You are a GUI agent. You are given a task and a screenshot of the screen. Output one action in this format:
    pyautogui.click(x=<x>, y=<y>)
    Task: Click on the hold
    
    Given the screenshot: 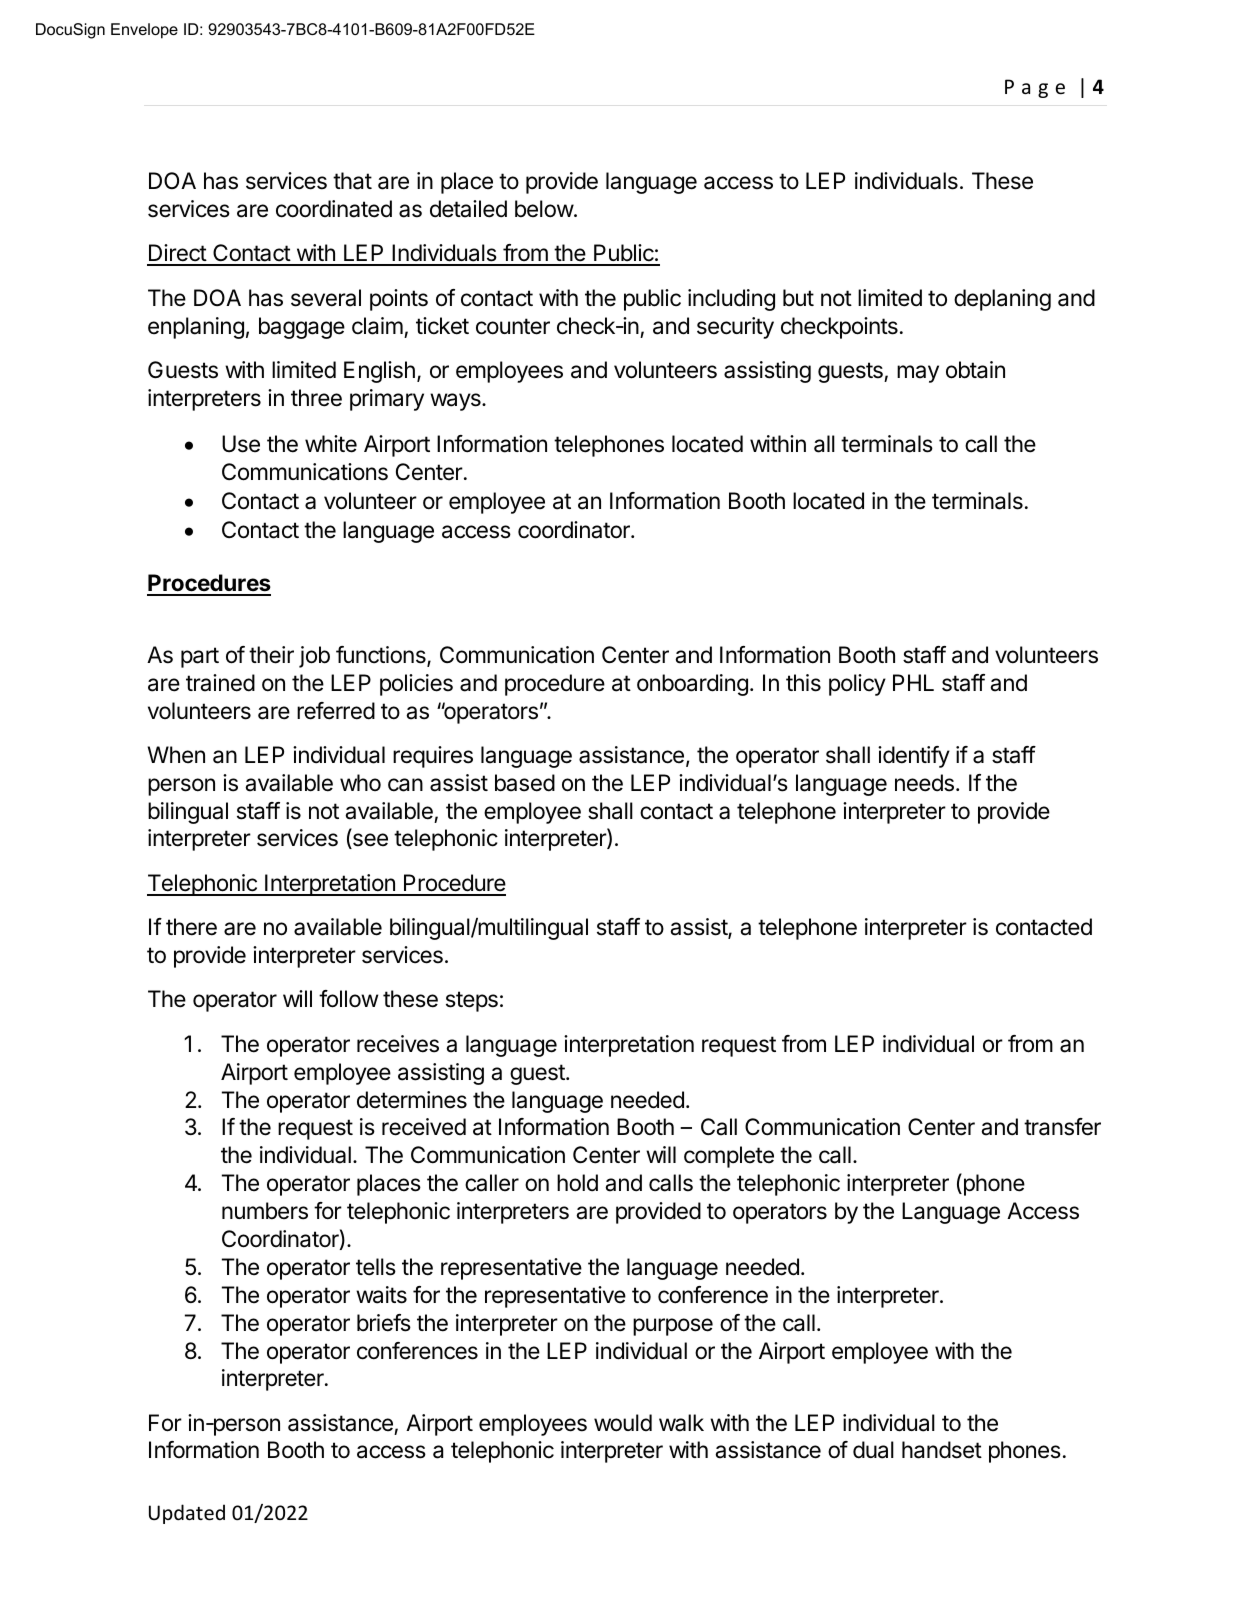 What is the action you would take?
    pyautogui.click(x=577, y=1183)
